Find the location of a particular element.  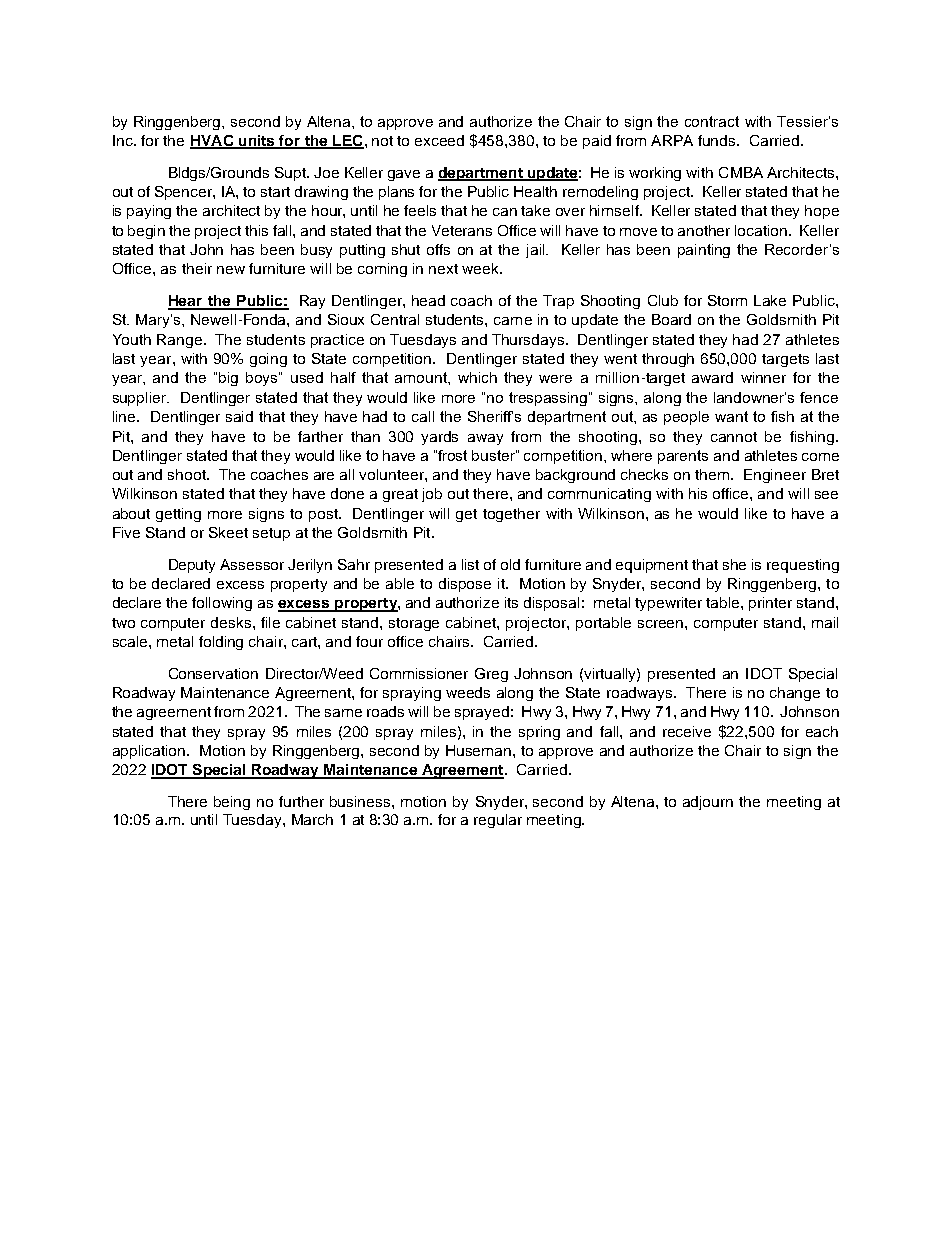

being is located at coordinates (232, 803).
